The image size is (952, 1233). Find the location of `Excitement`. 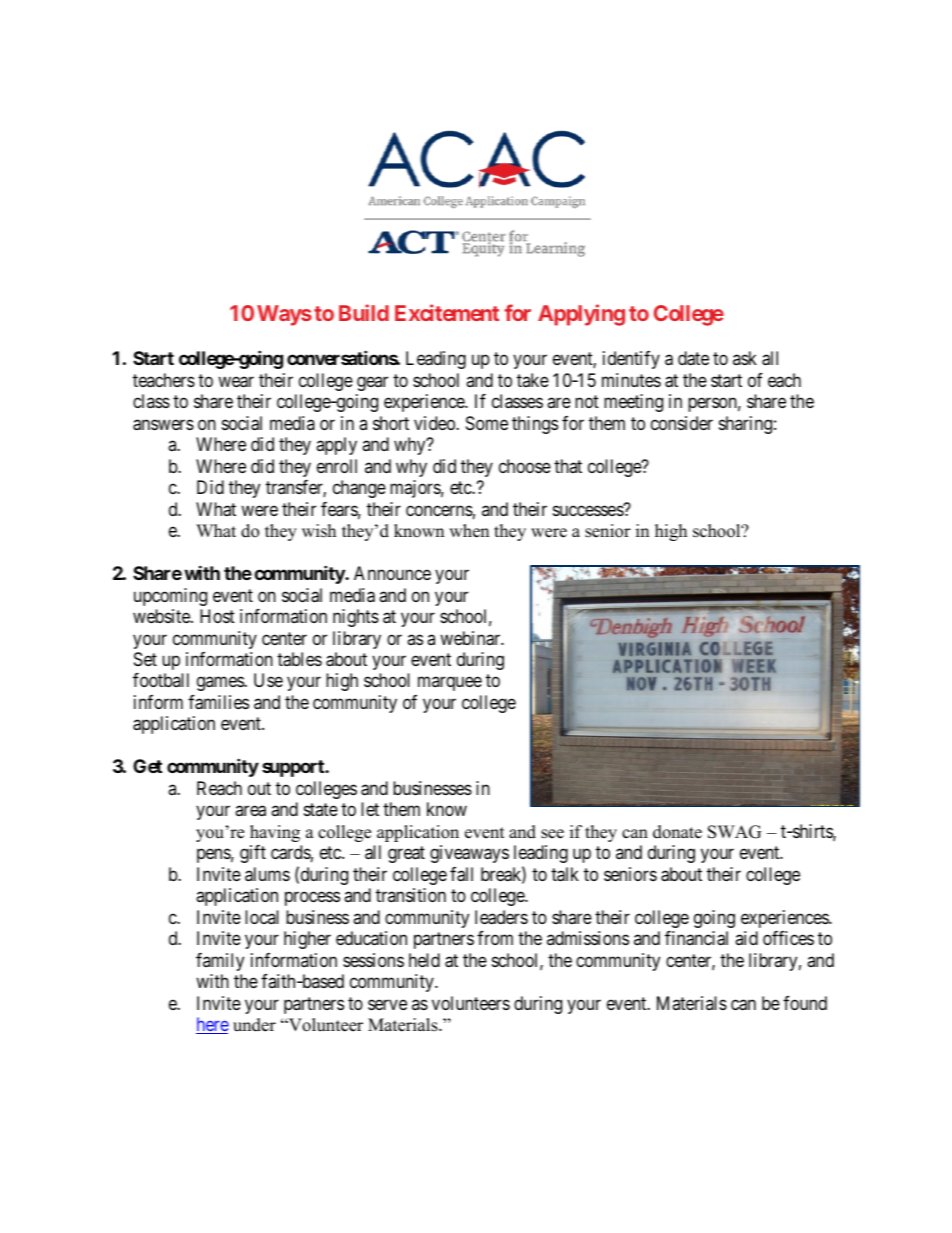

Excitement is located at coordinates (447, 312).
